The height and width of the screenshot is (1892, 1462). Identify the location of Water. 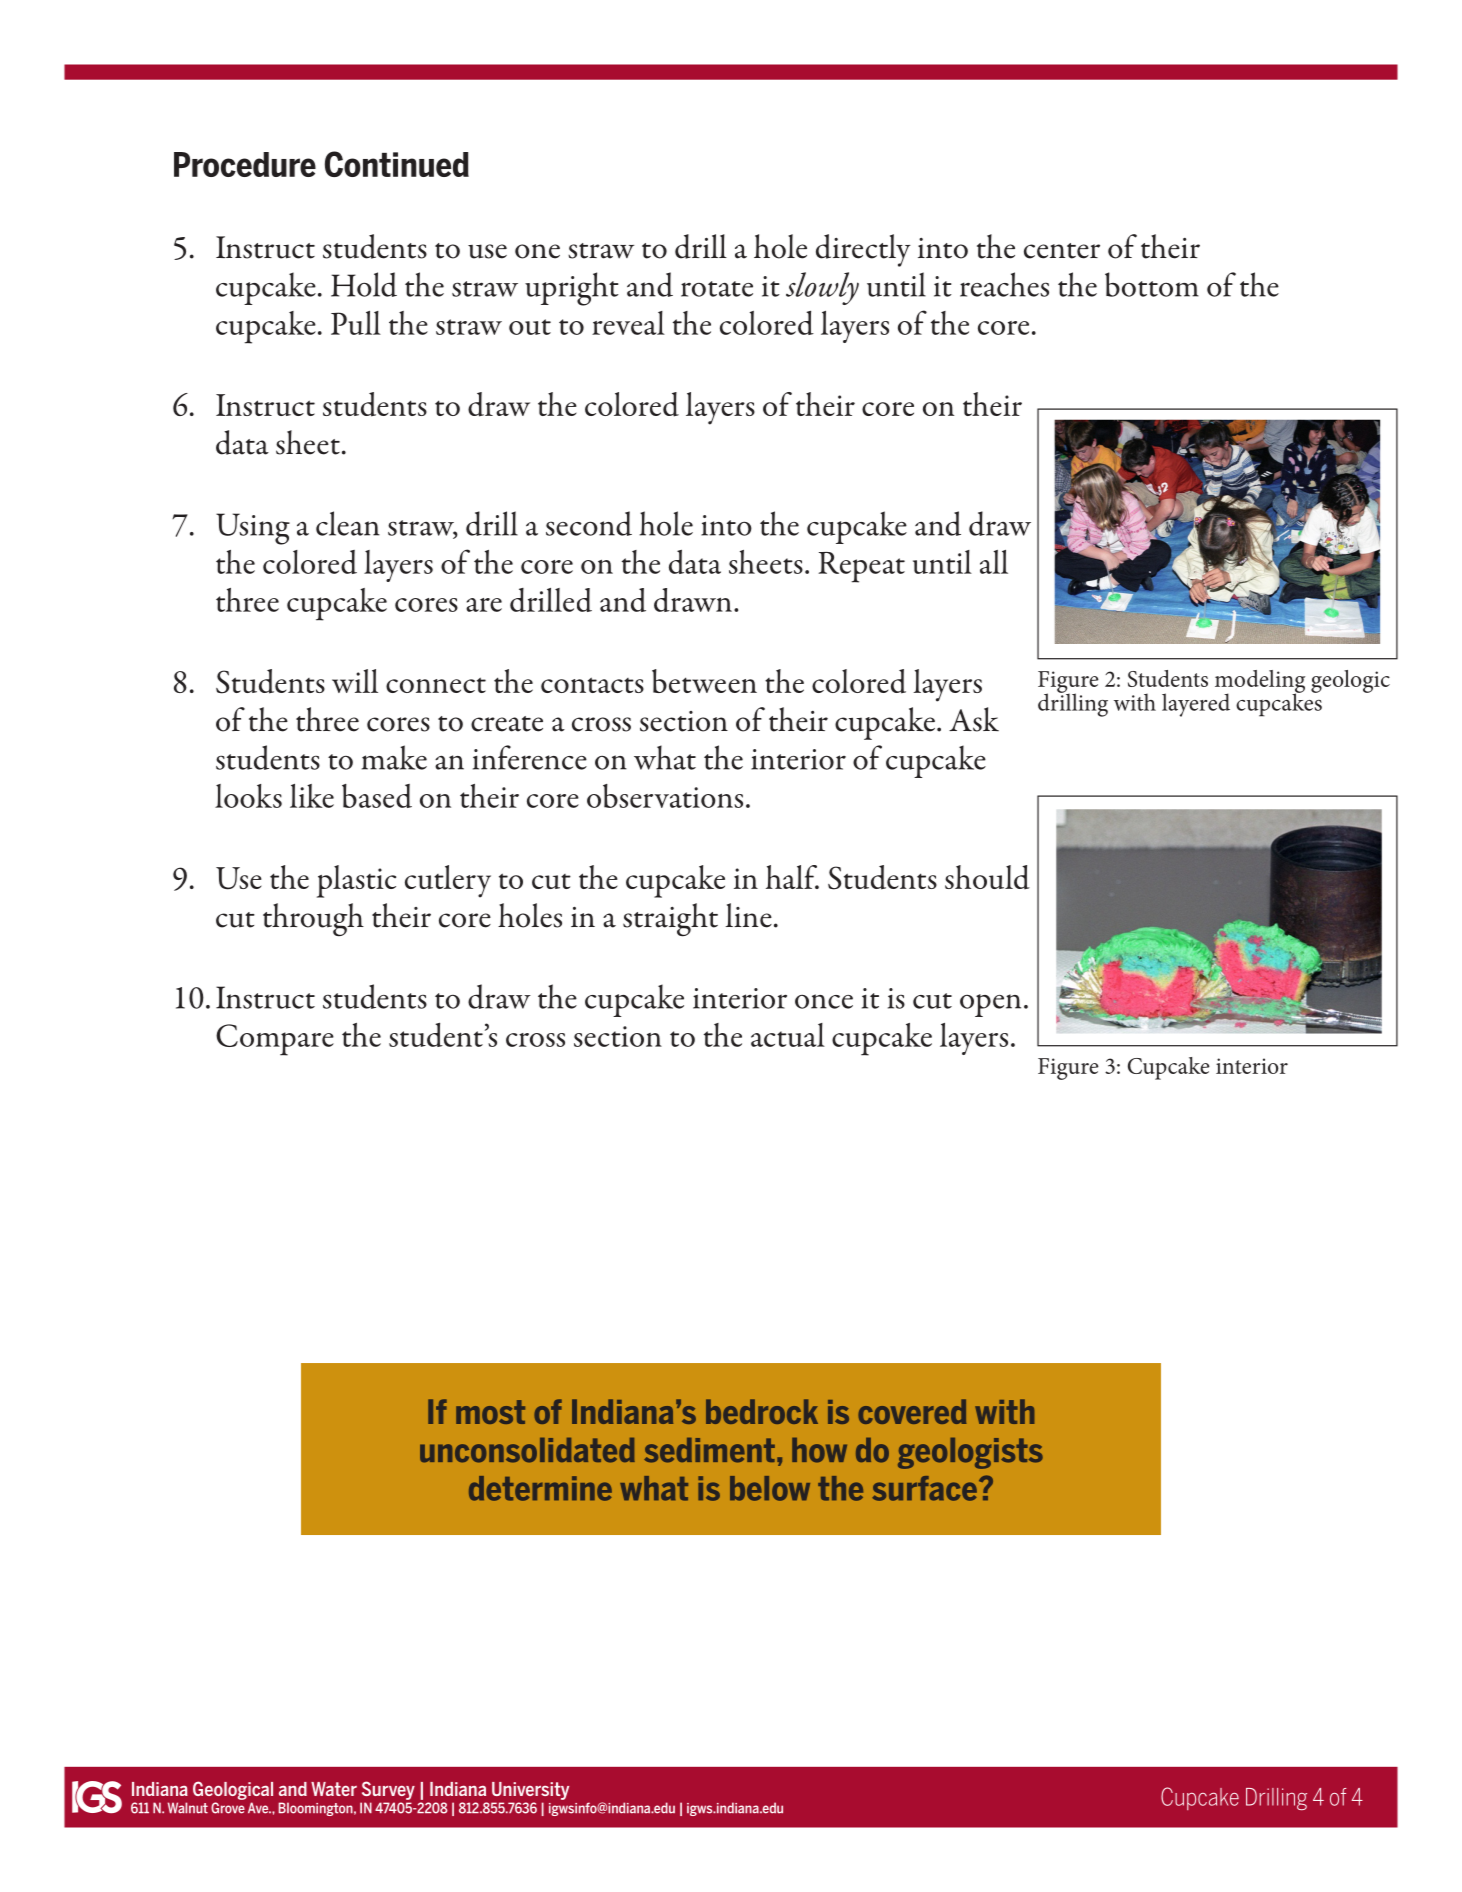
(334, 1789).
